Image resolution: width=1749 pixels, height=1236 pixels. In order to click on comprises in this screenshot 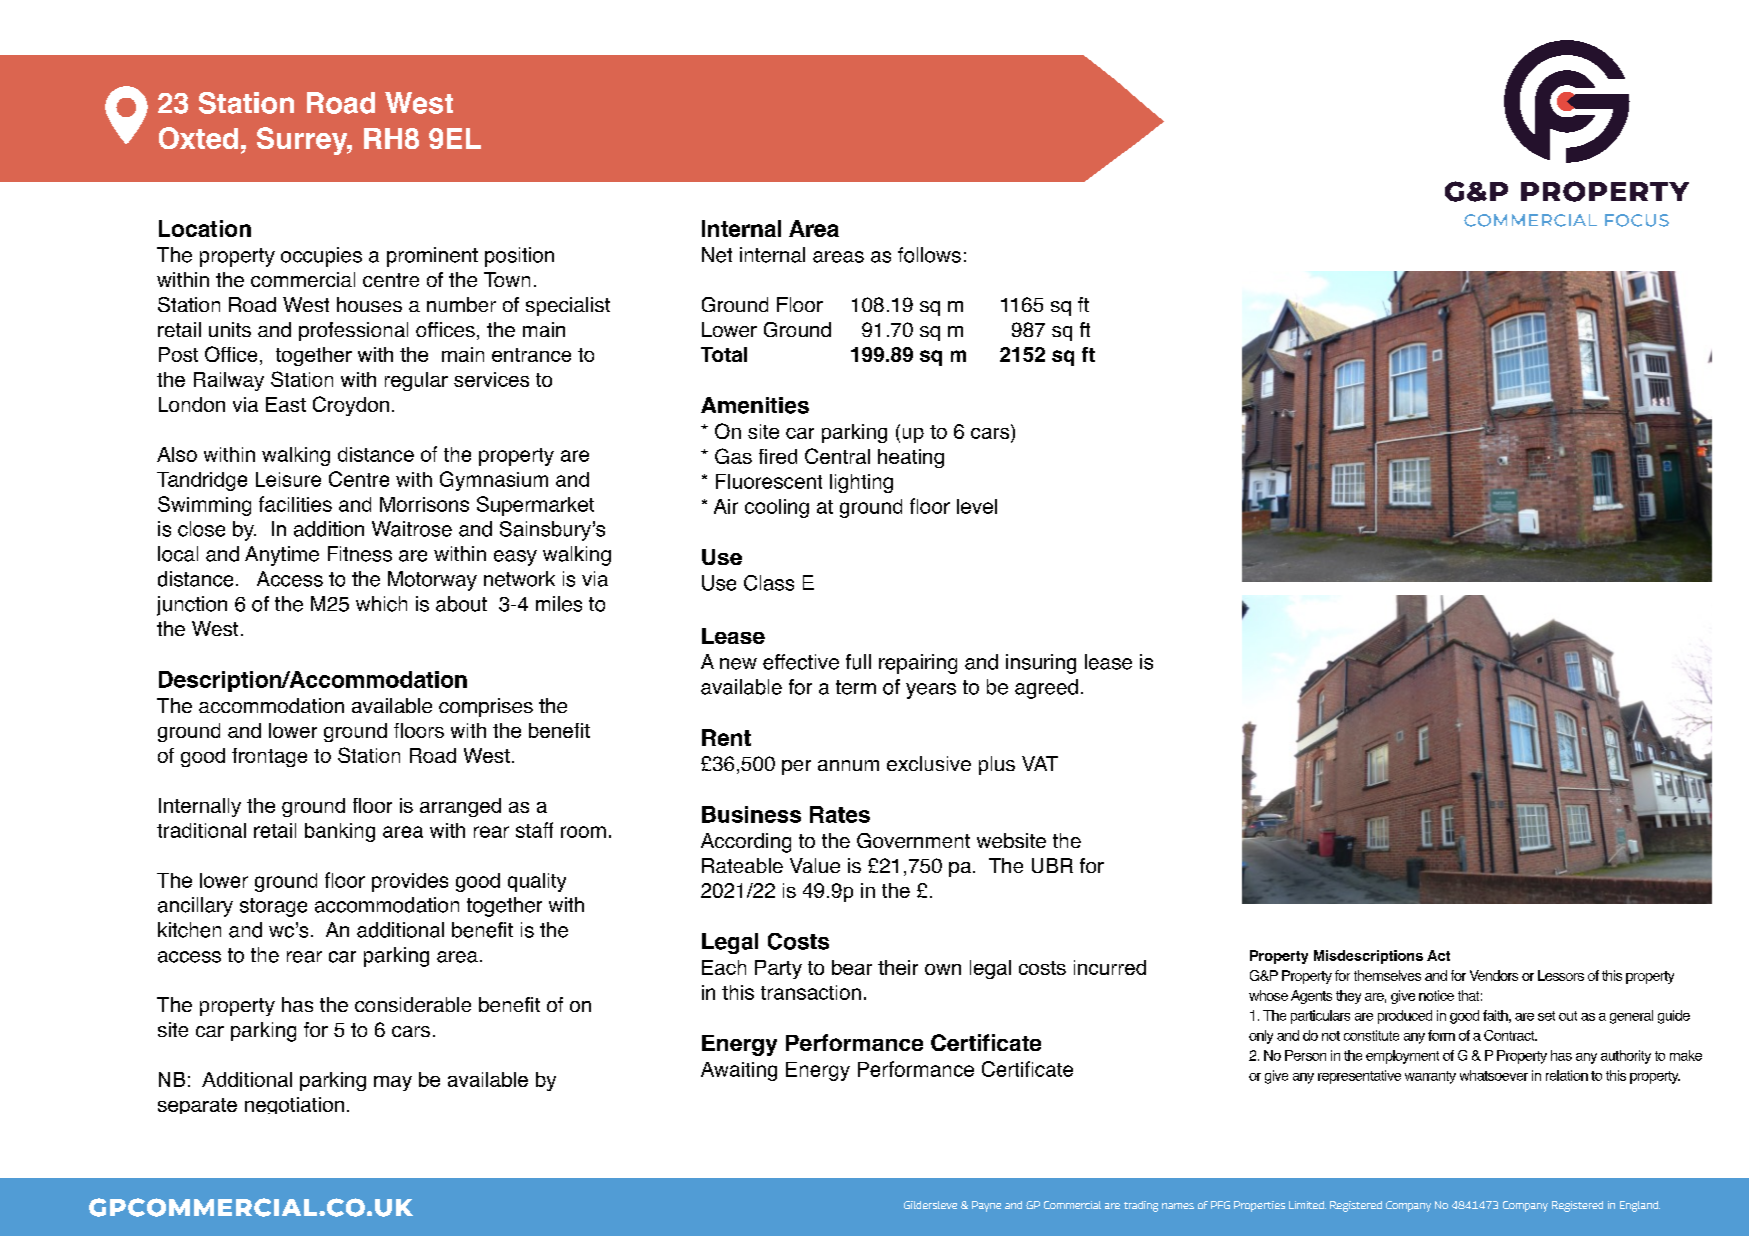, I will do `click(486, 707)`.
